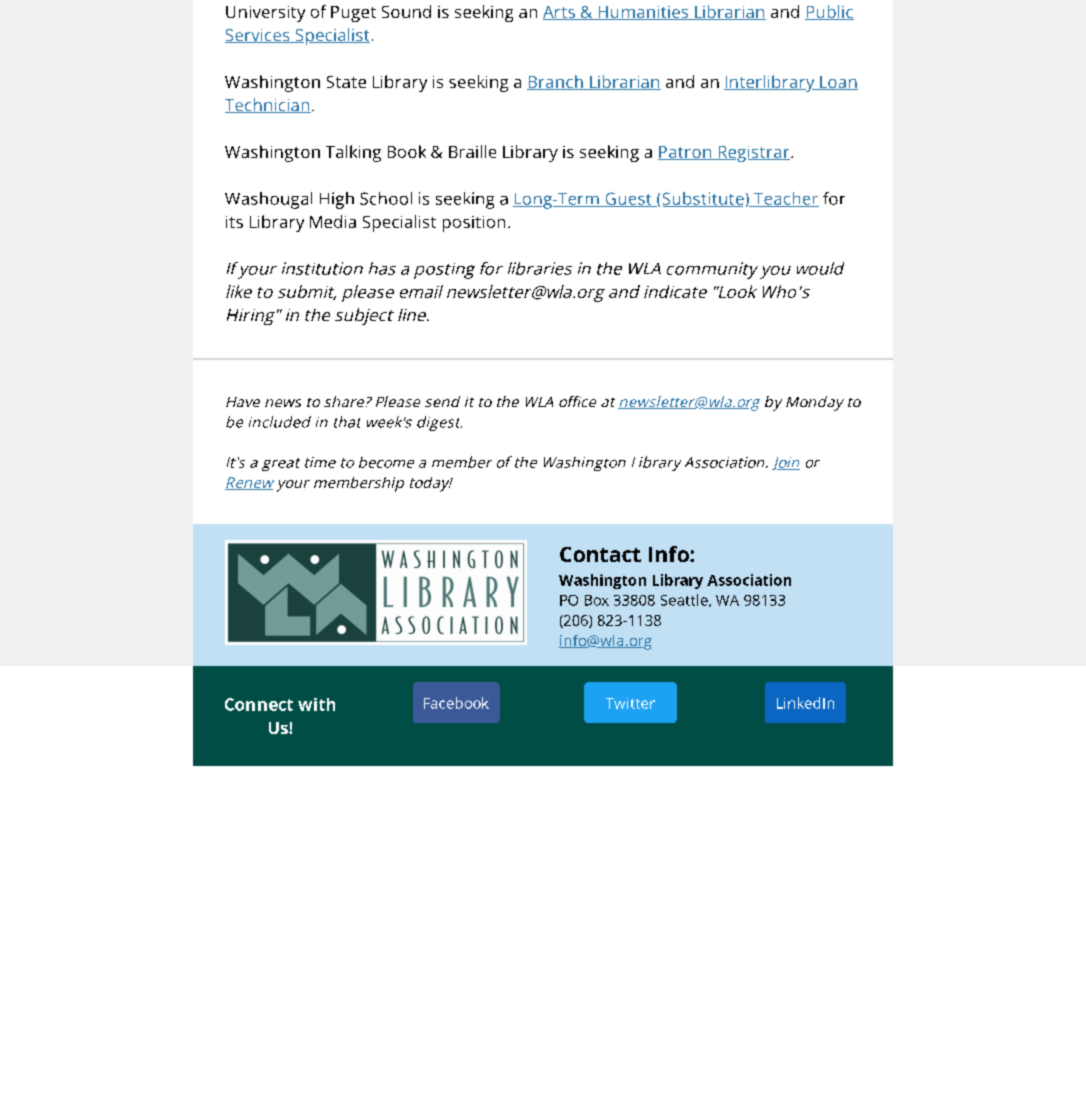 The height and width of the screenshot is (1120, 1086). What do you see at coordinates (474, 224) in the screenshot?
I see `position` at bounding box center [474, 224].
